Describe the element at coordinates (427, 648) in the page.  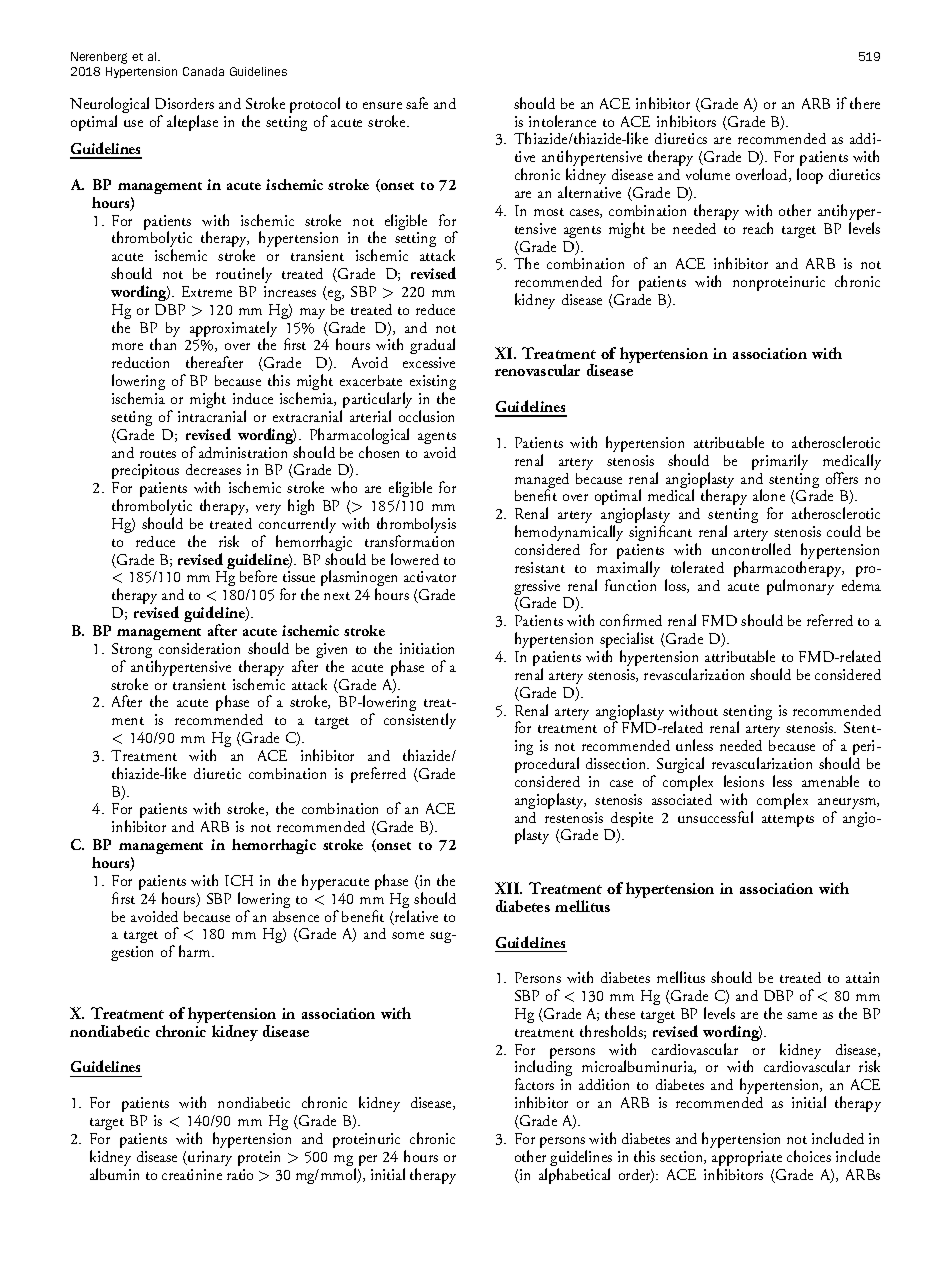
I see `initiation` at that location.
